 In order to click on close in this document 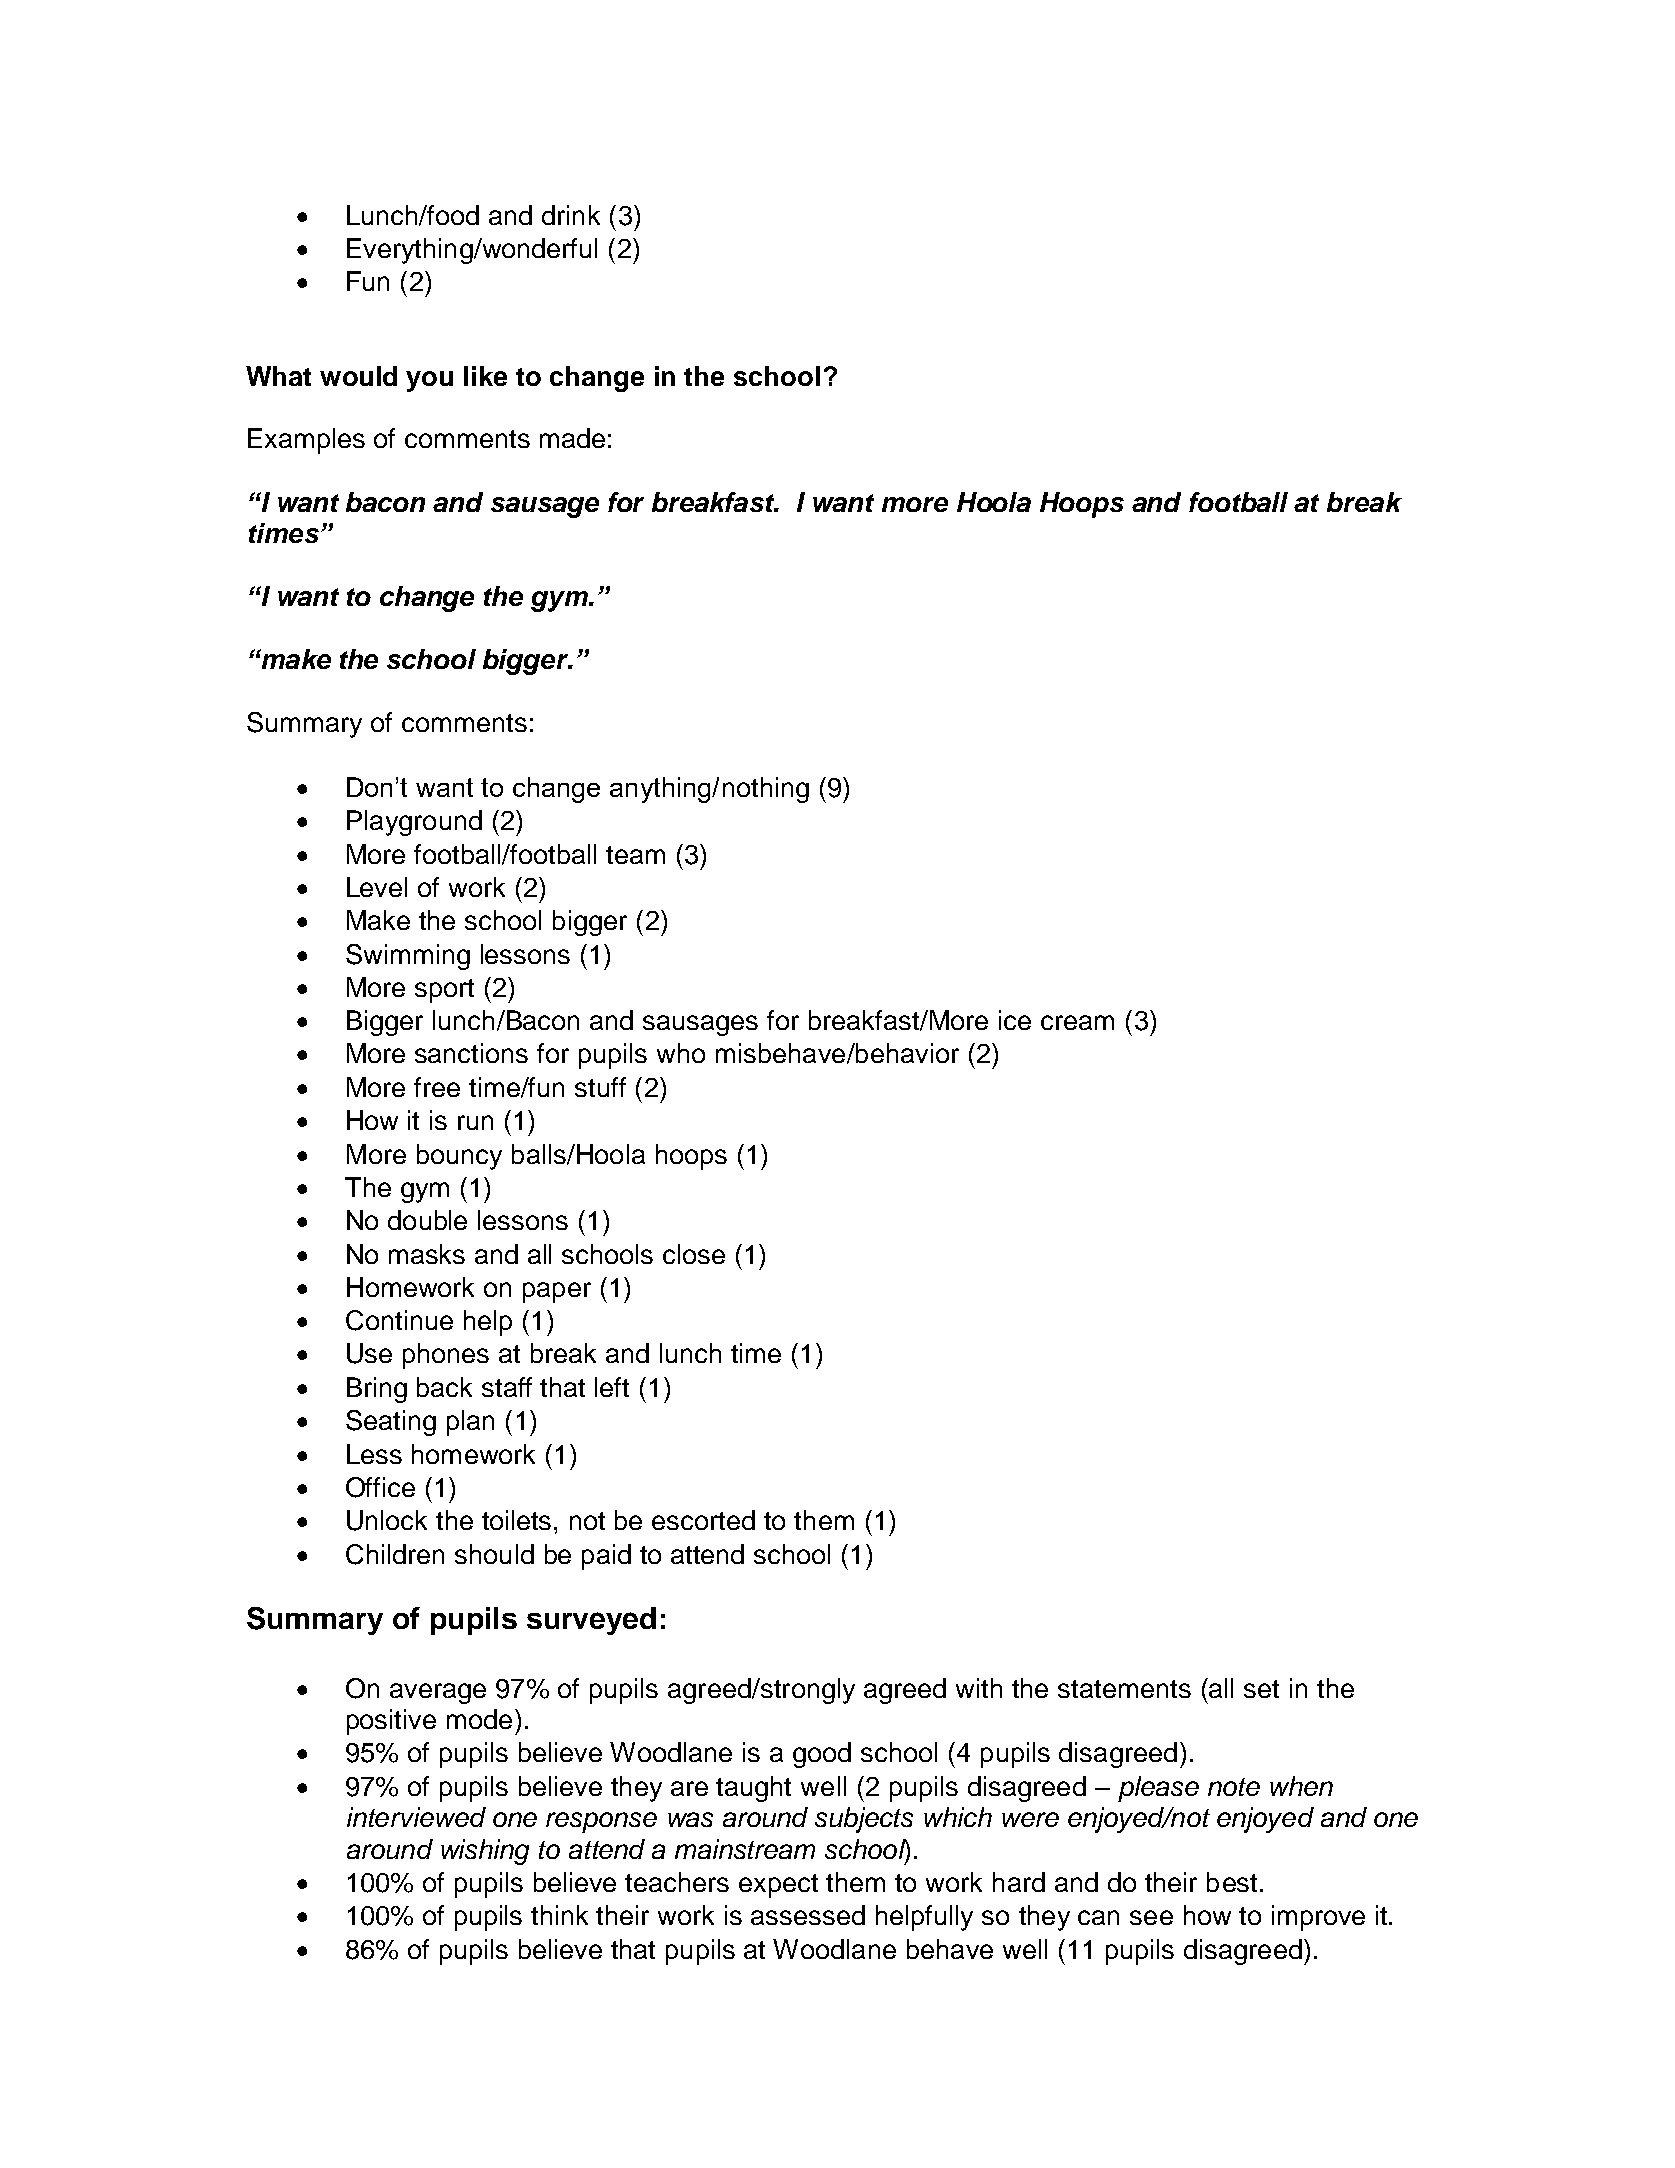, I will do `click(694, 1254)`.
